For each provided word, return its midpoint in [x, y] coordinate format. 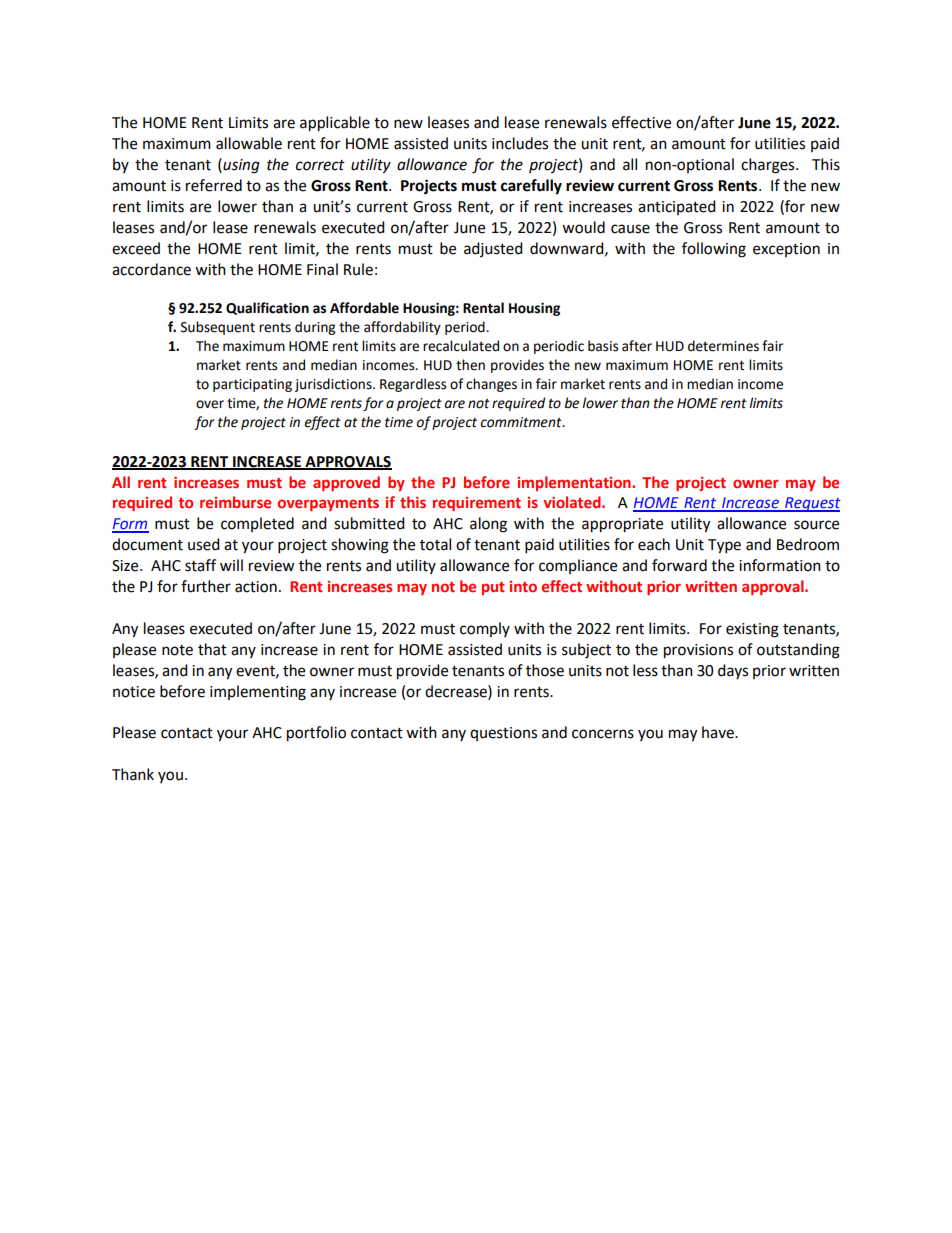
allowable [249, 143]
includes [520, 143]
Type [724, 546]
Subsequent [218, 328]
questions [503, 734]
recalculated [461, 346]
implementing [258, 693]
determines [723, 346]
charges [769, 166]
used [204, 544]
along [488, 525]
